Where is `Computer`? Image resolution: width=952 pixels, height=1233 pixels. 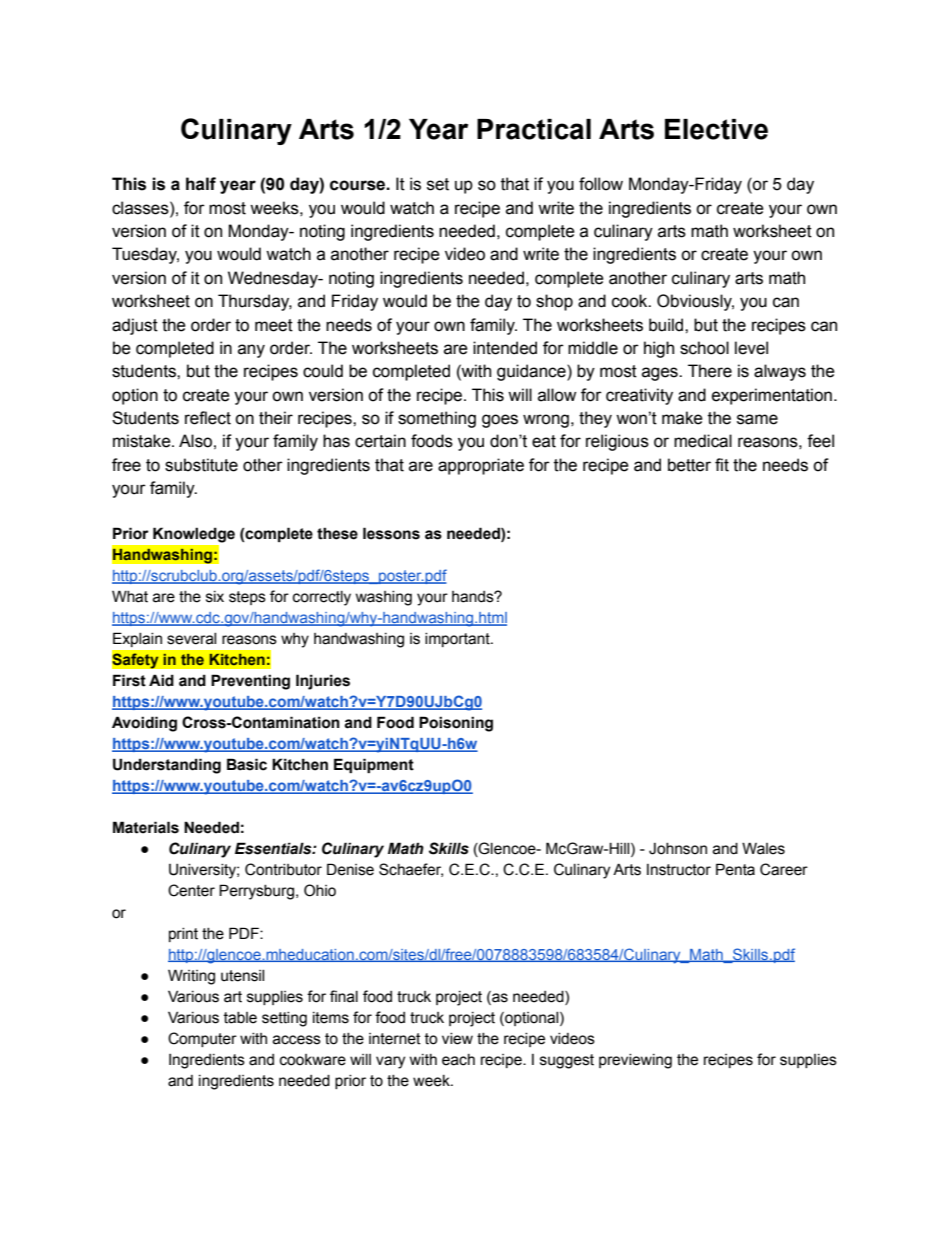 Computer is located at coordinates (202, 1039).
